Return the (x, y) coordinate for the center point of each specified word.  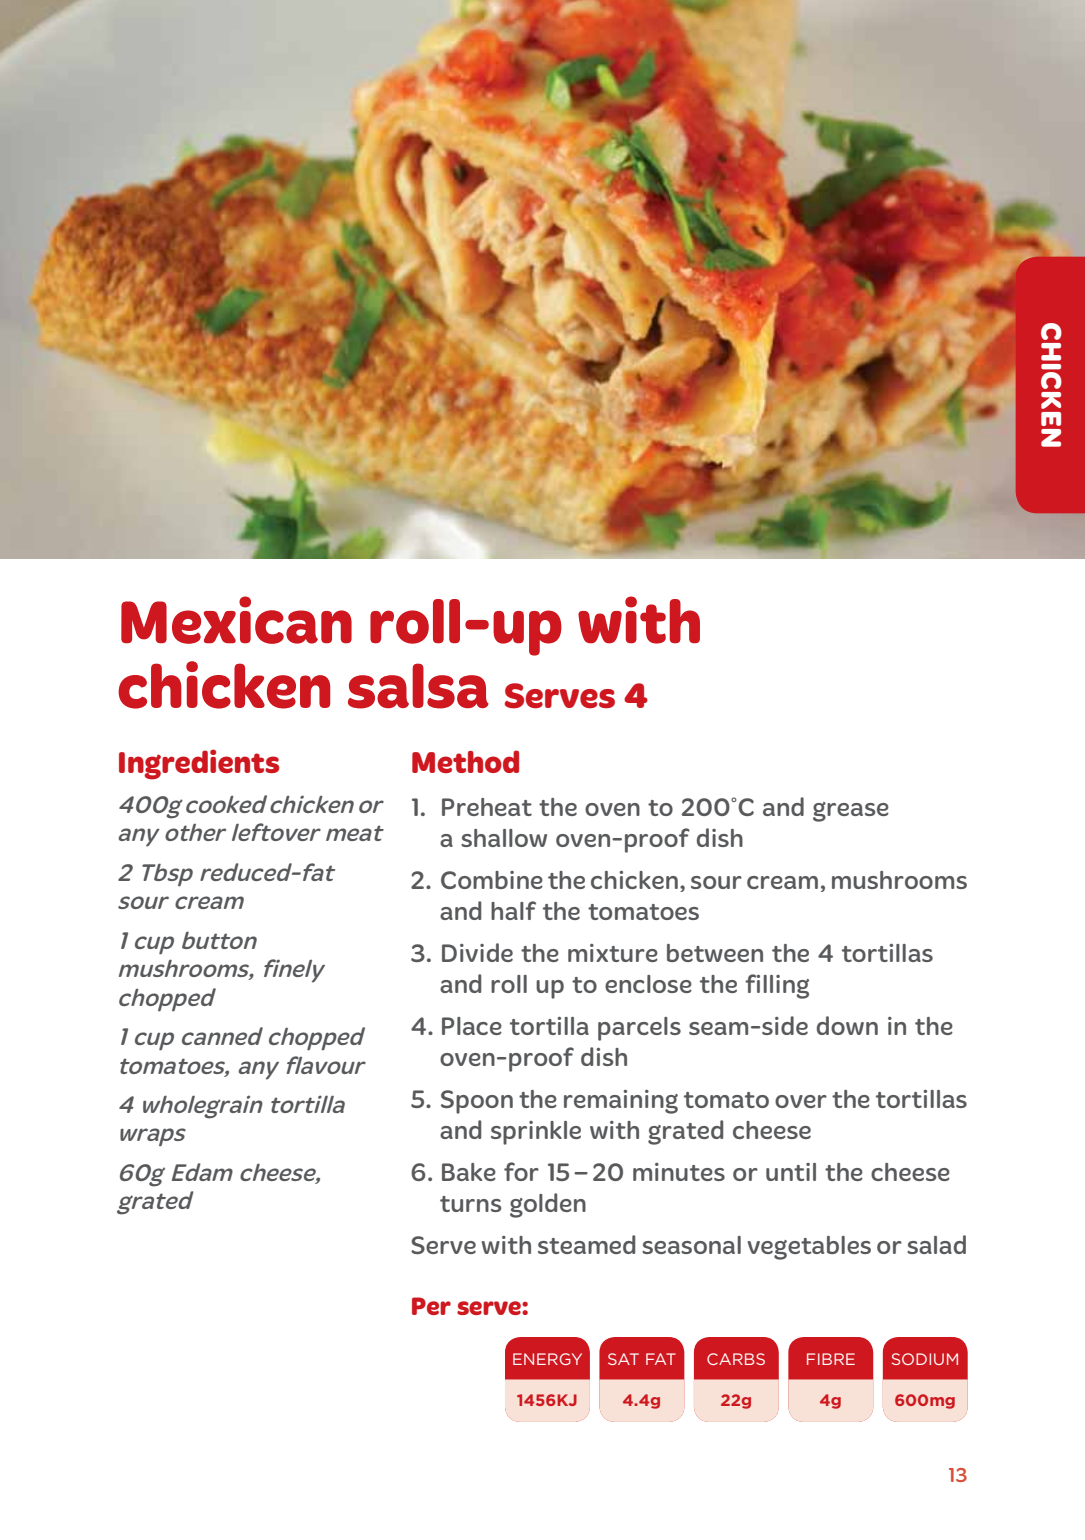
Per (431, 1306)
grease (851, 812)
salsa (418, 686)
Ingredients (199, 764)
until (791, 1172)
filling (777, 986)
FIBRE (831, 1359)
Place (472, 1026)
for (521, 1171)
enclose (648, 984)
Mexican (236, 620)
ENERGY (547, 1359)
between (715, 953)
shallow (504, 838)
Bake (469, 1172)
